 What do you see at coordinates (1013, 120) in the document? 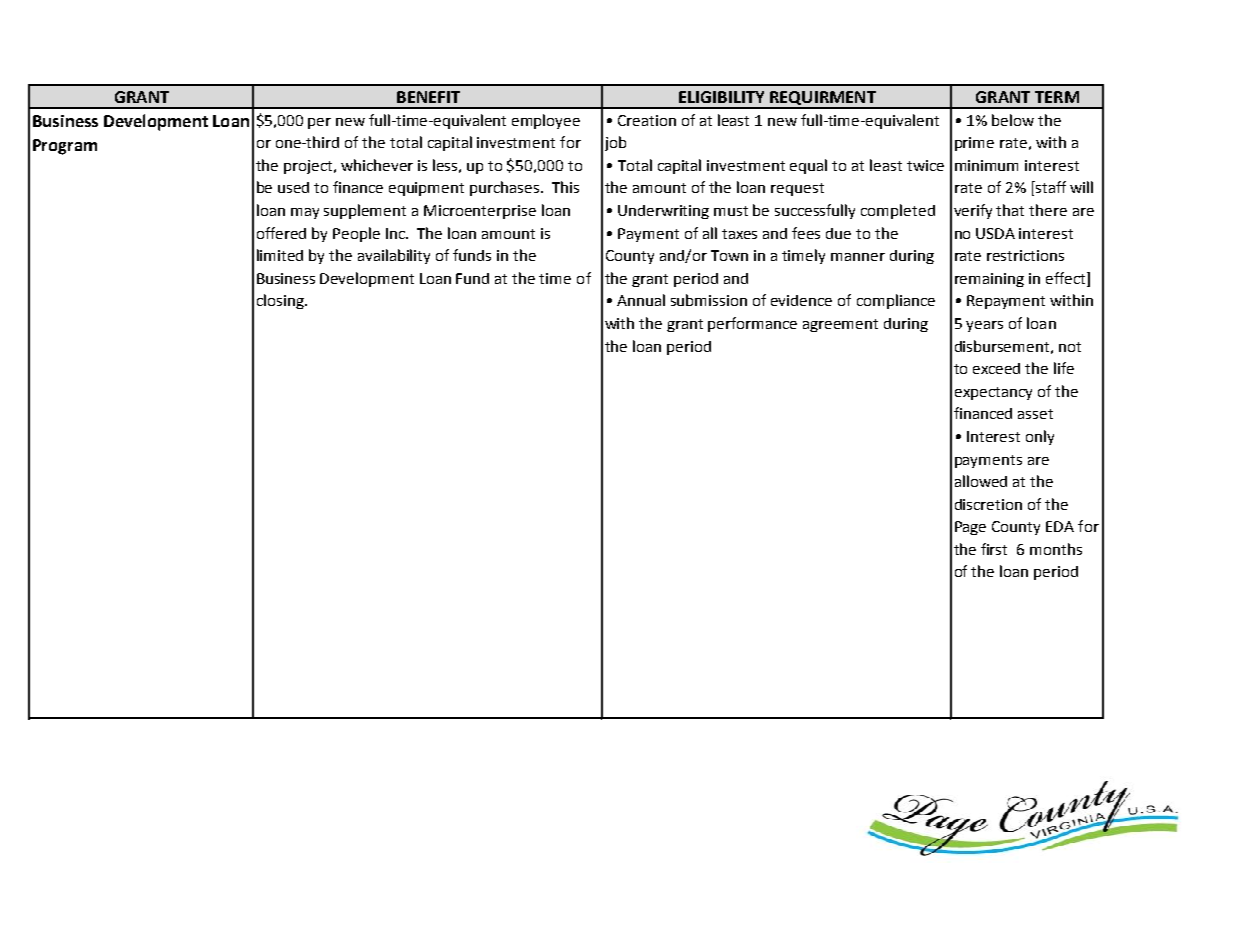
I see `below` at bounding box center [1013, 120].
